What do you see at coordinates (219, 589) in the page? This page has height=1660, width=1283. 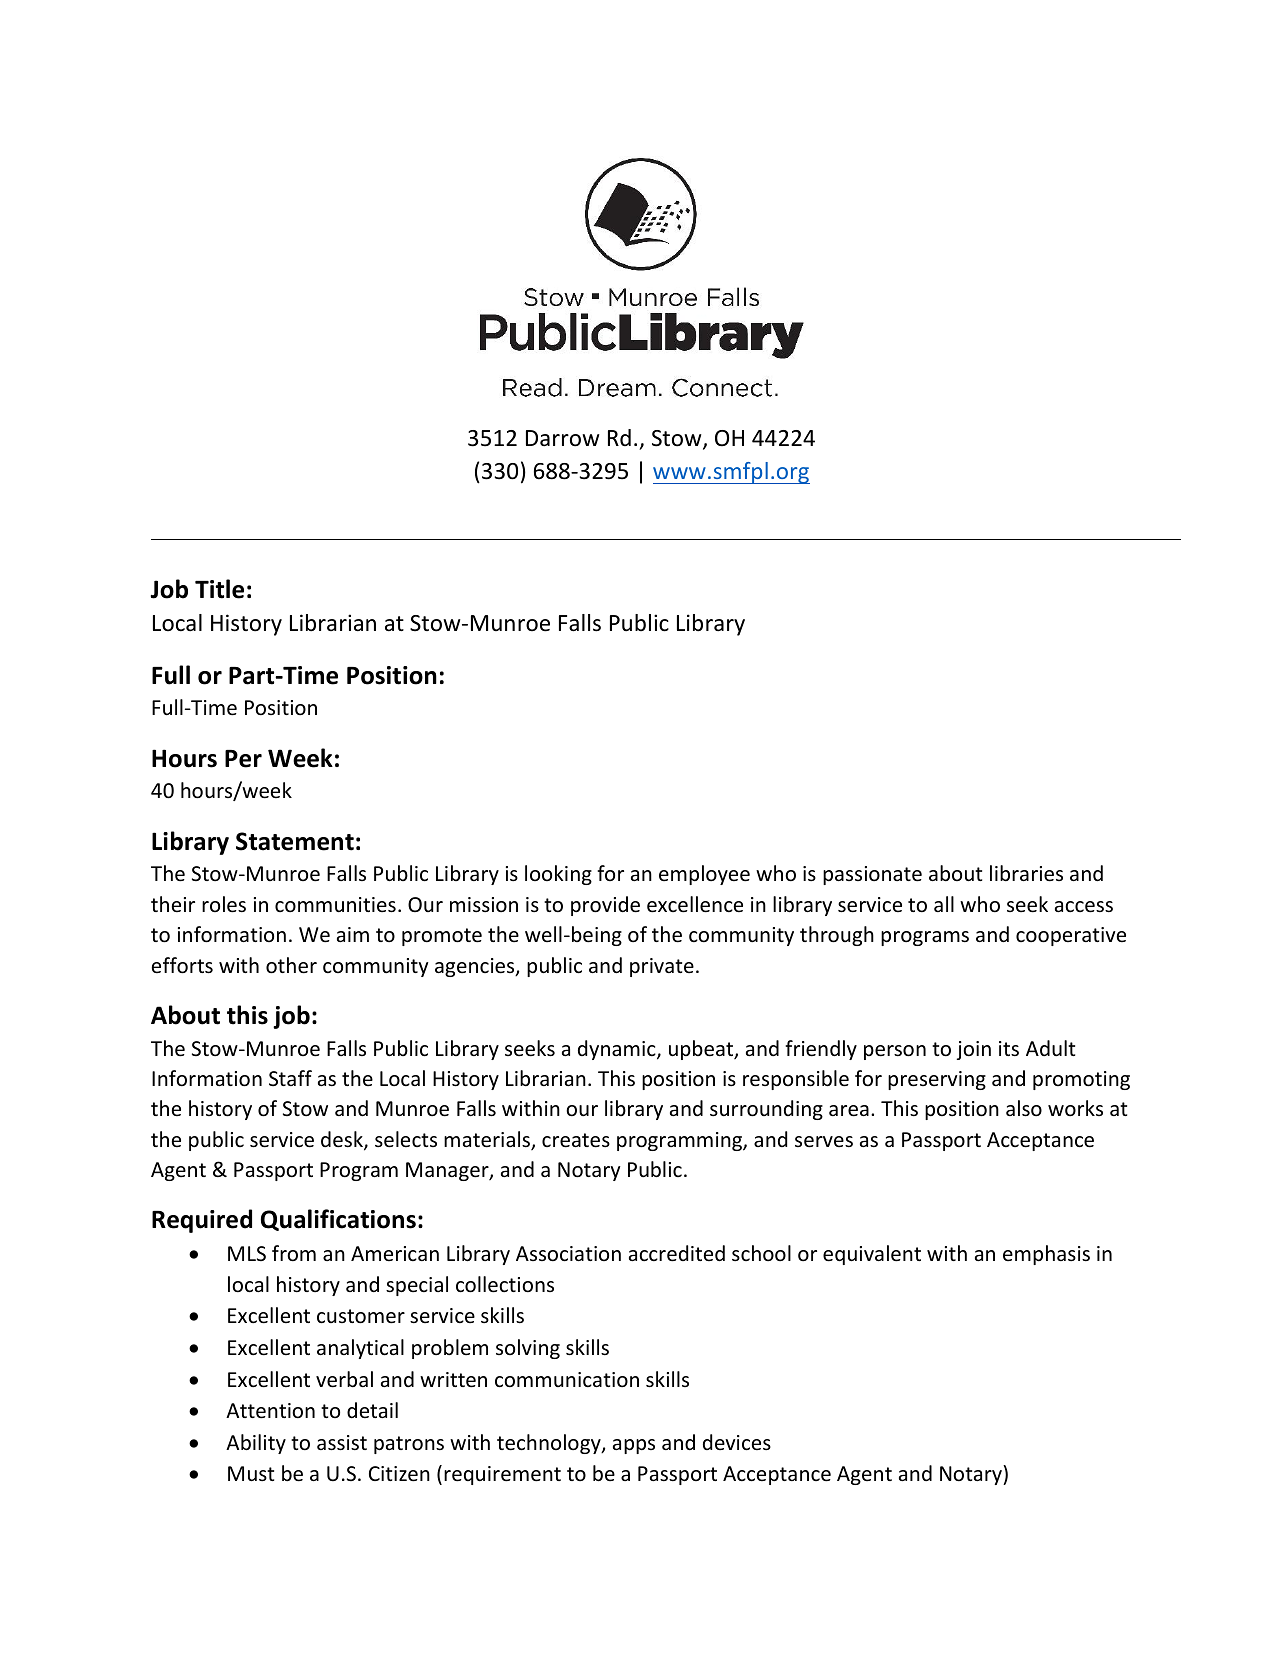 I see `Title` at bounding box center [219, 589].
